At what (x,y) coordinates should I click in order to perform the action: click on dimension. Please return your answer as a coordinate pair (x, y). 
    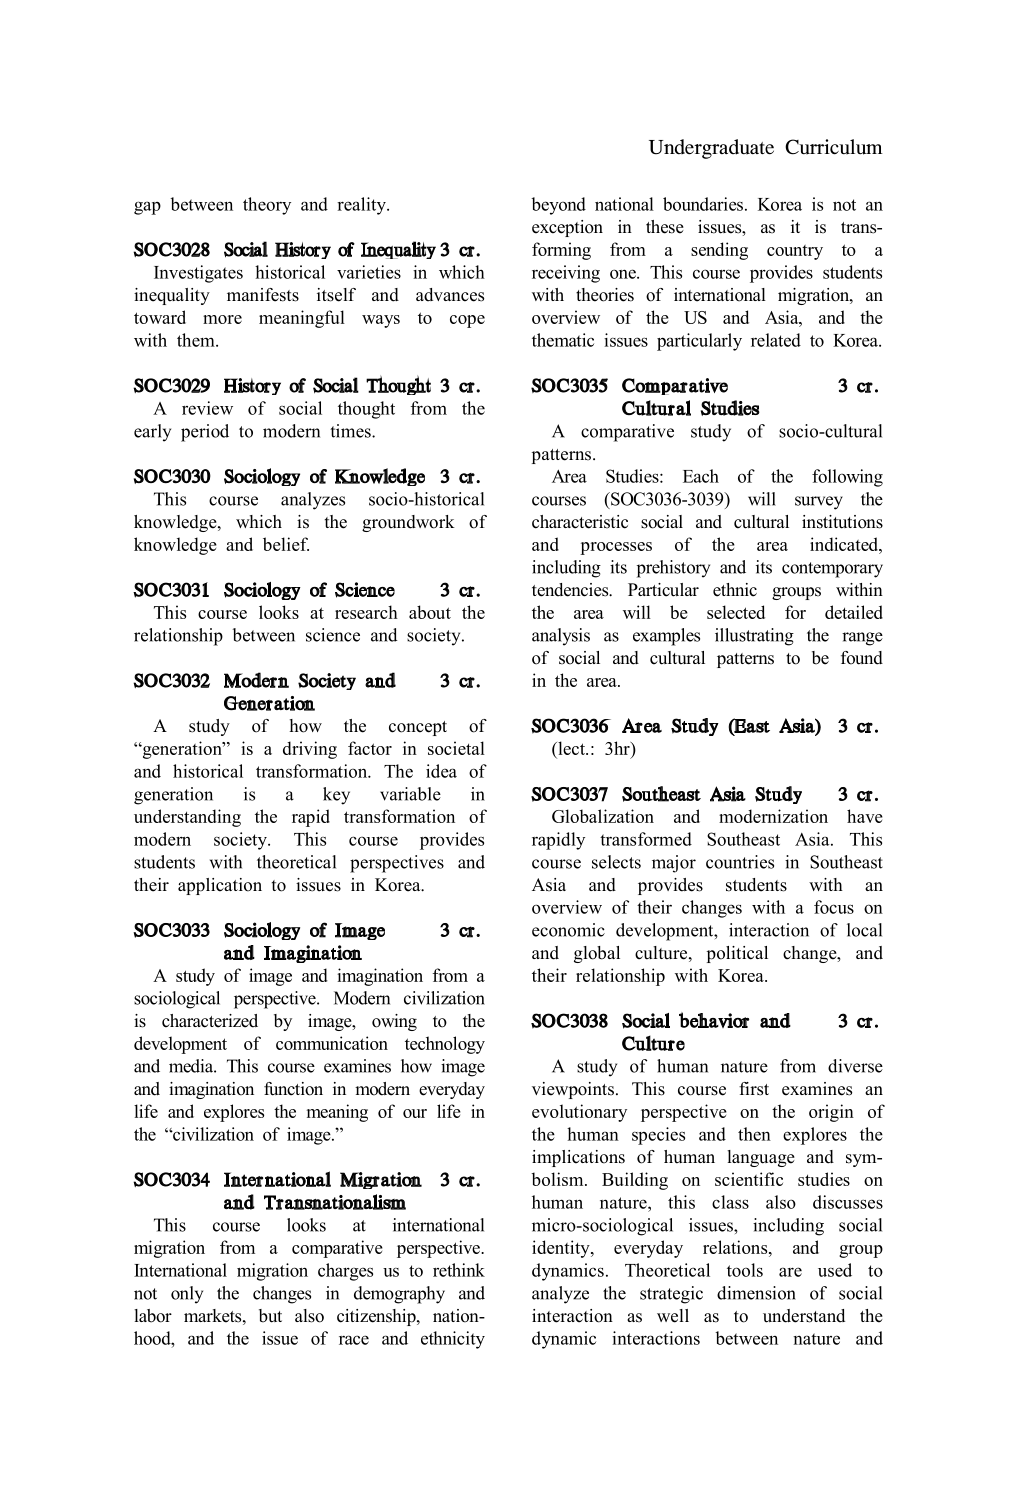
    Looking at the image, I should click on (756, 1293).
